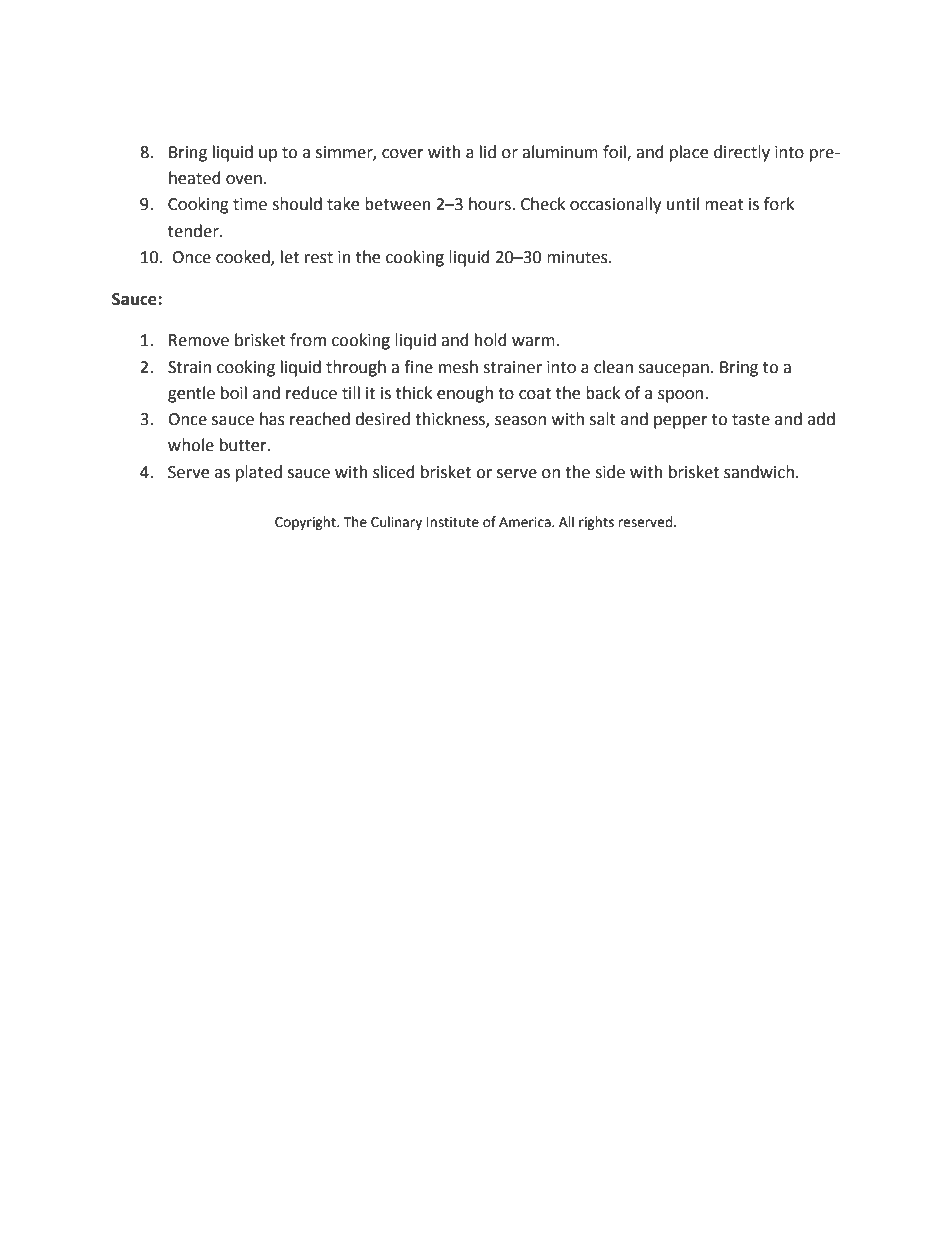  What do you see at coordinates (742, 153) in the screenshot?
I see `directly` at bounding box center [742, 153].
